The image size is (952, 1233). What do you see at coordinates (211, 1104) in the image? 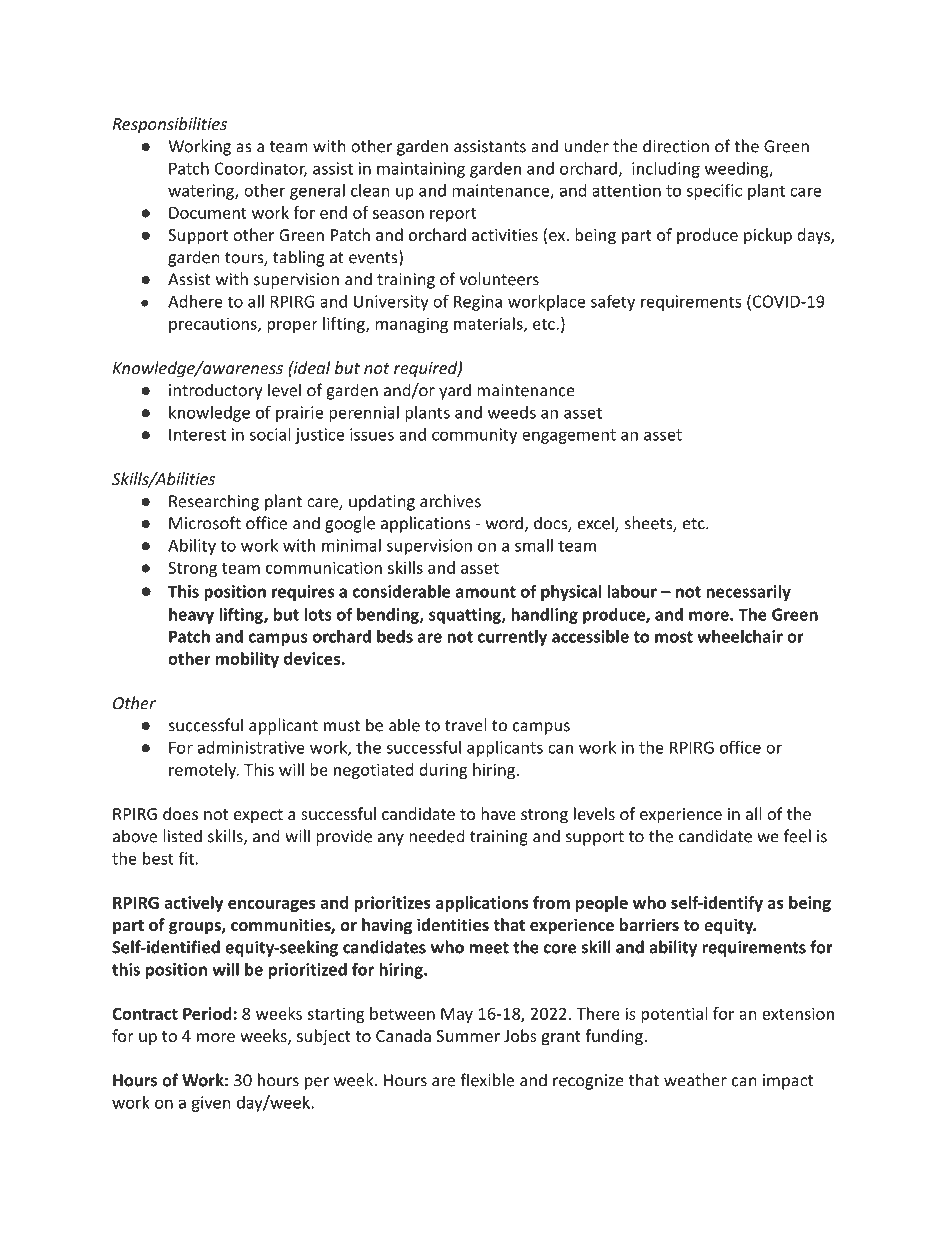
I see `given` at bounding box center [211, 1104].
